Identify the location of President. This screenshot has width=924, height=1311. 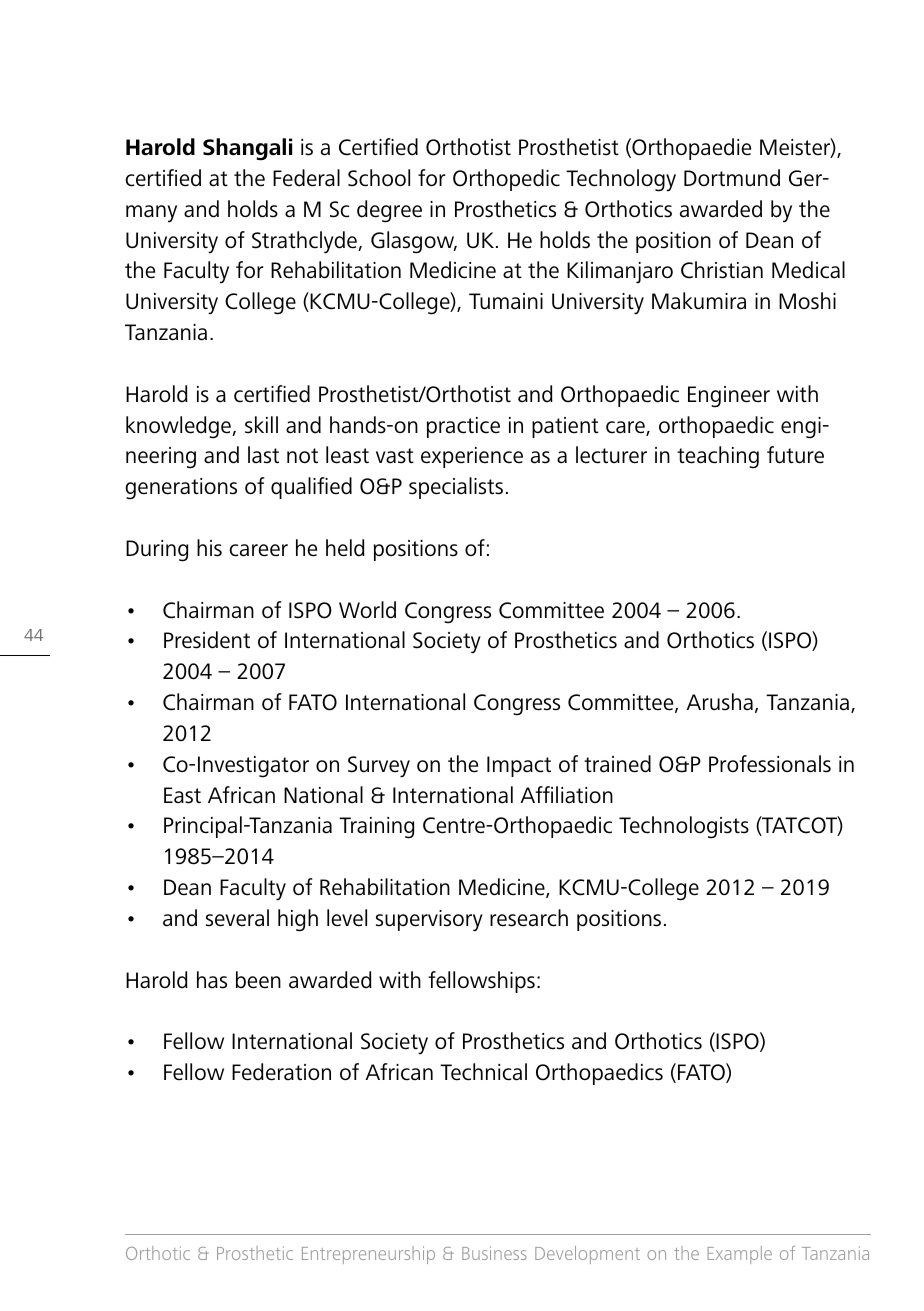
(207, 640).
